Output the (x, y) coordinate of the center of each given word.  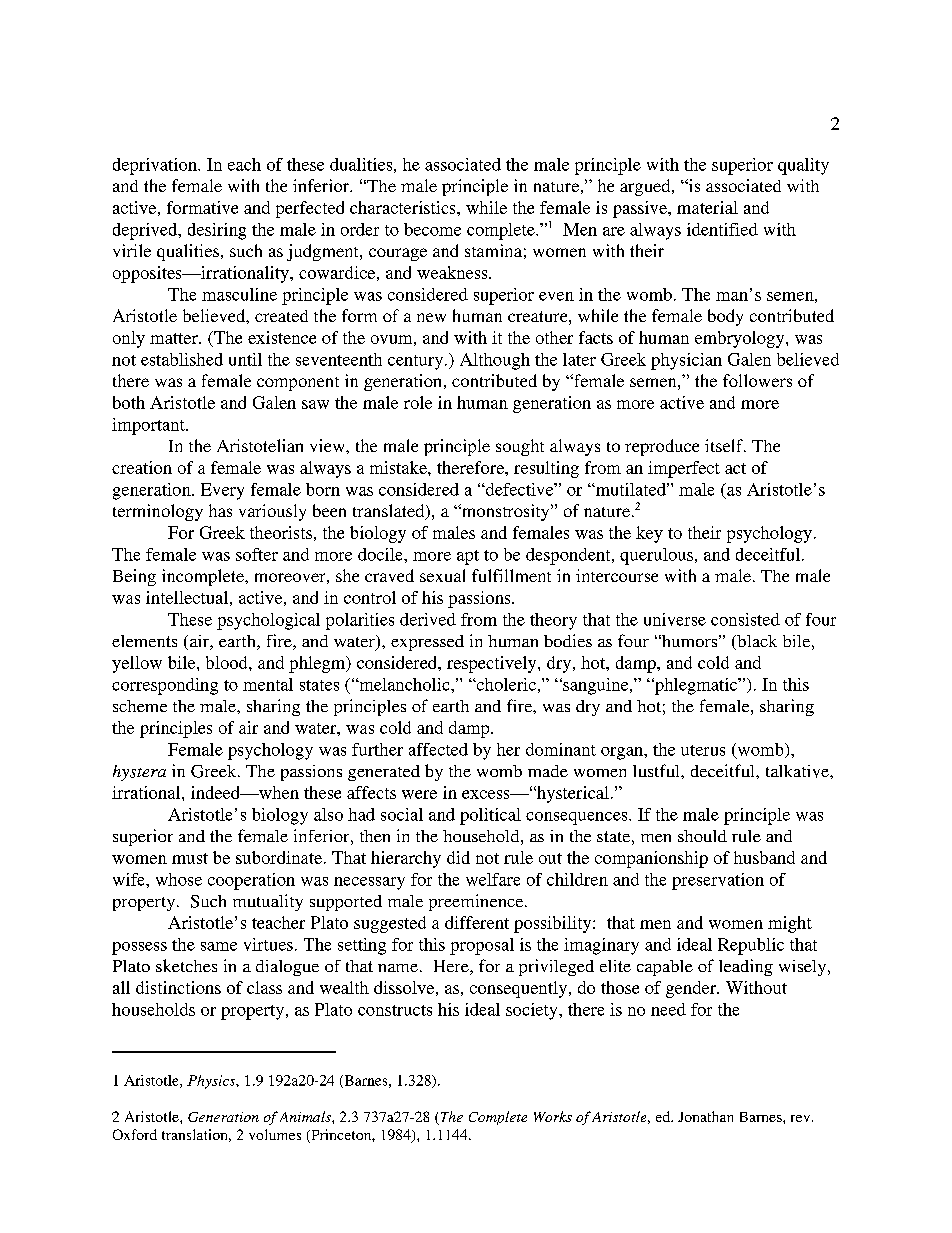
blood (228, 662)
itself (725, 445)
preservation (718, 881)
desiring (217, 231)
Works (553, 1116)
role (418, 402)
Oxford (135, 1134)
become (432, 229)
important (149, 426)
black (756, 642)
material (707, 207)
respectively (493, 664)
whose (179, 879)
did (458, 857)
